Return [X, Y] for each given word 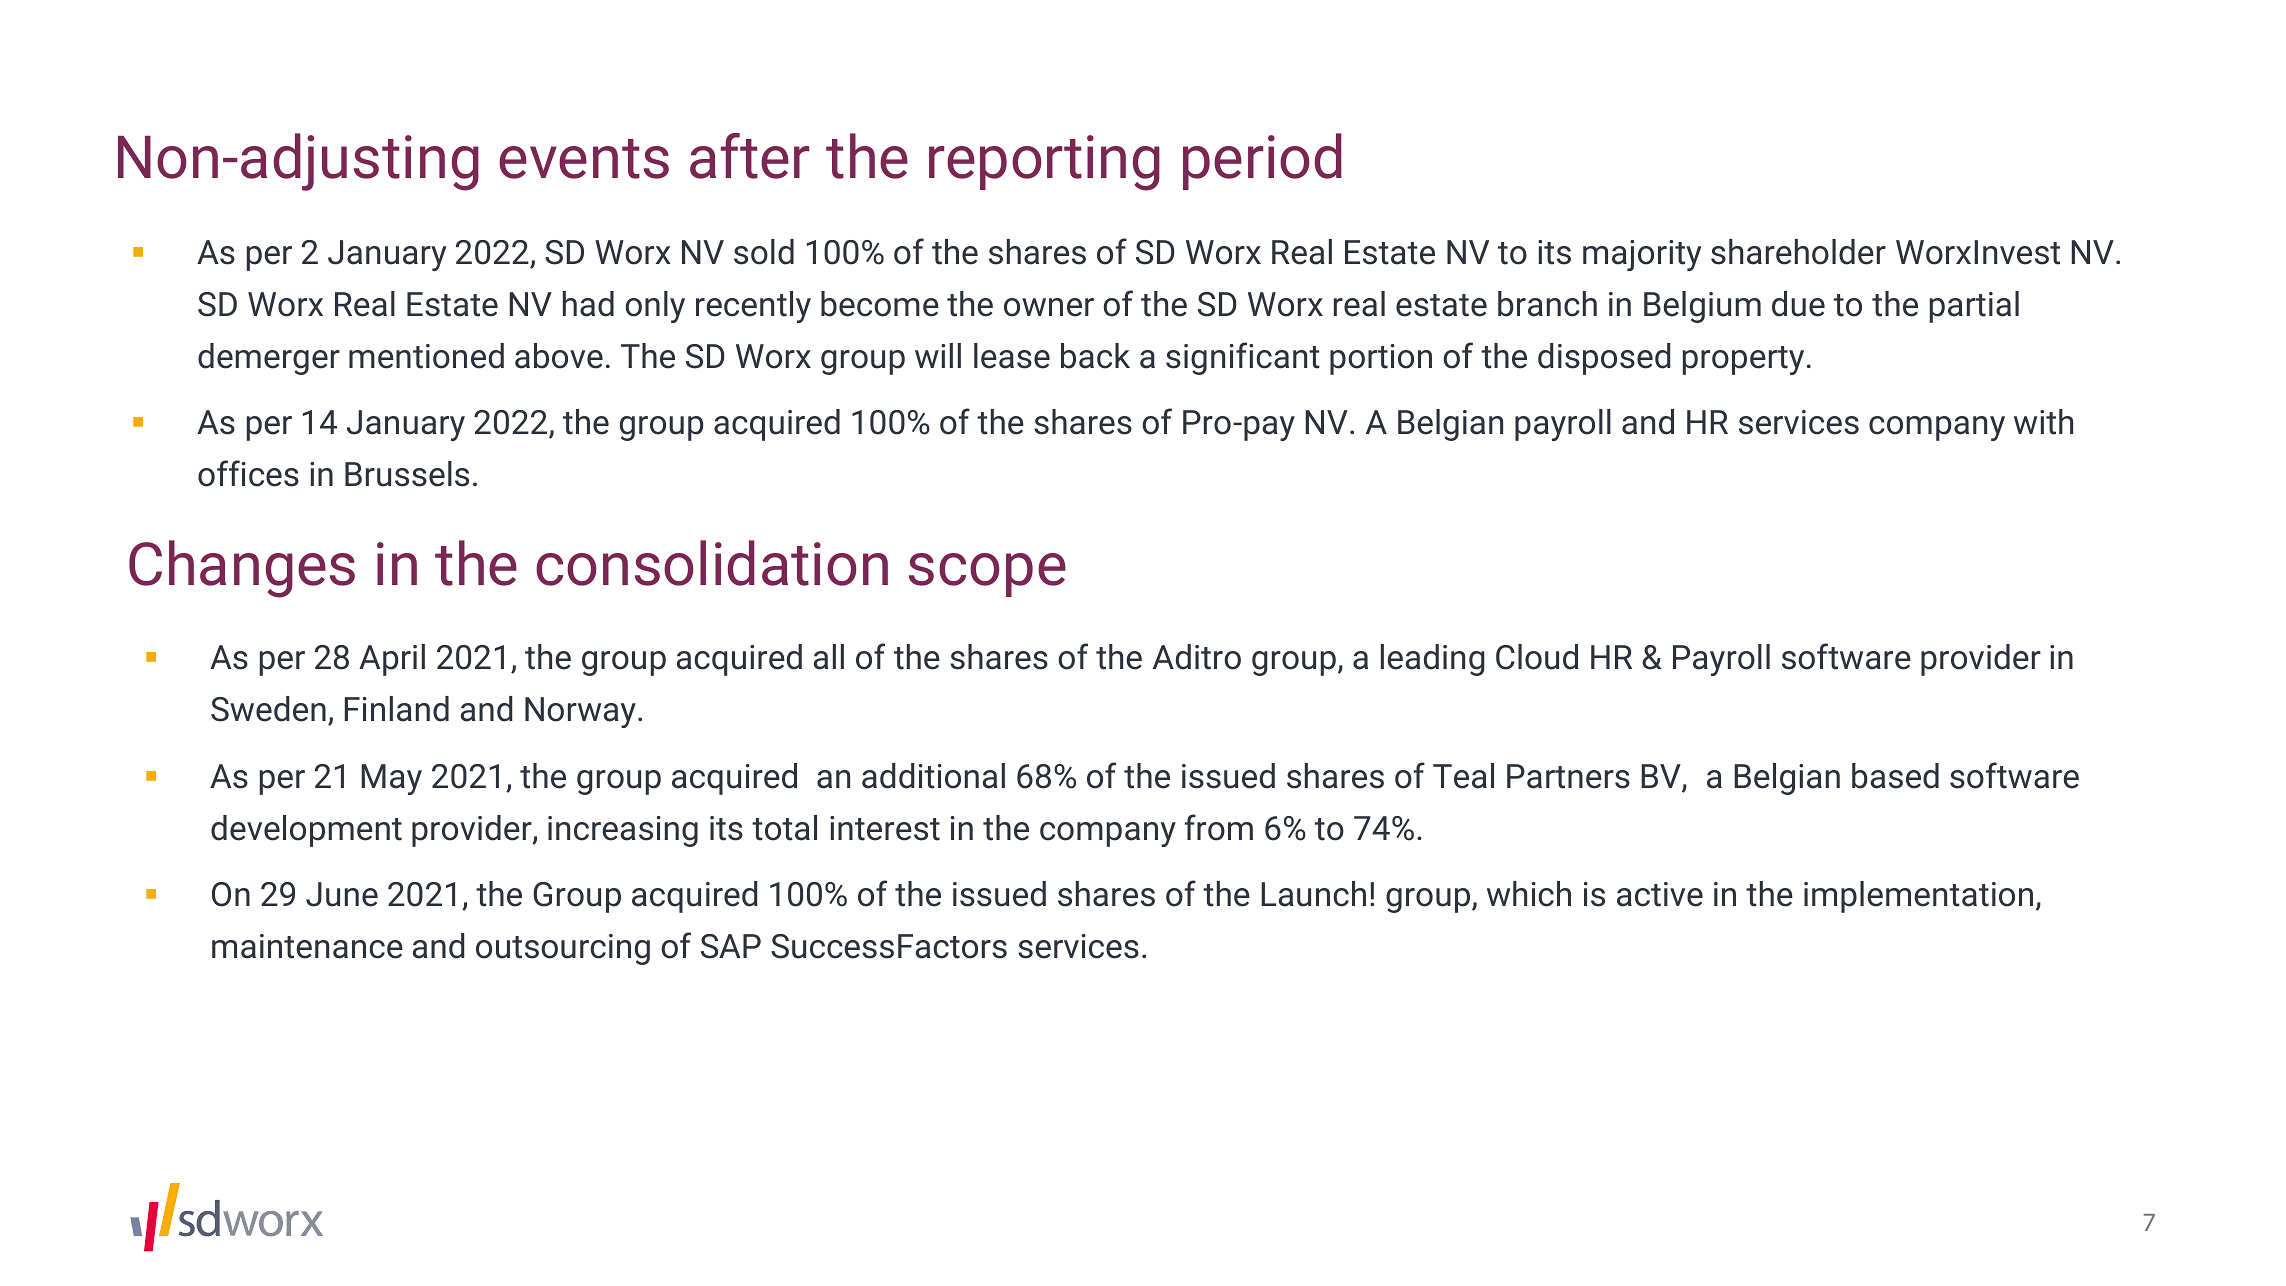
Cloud [1537, 657]
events [584, 159]
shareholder [1798, 252]
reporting [1044, 163]
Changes [242, 569]
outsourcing [563, 949]
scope [987, 575]
